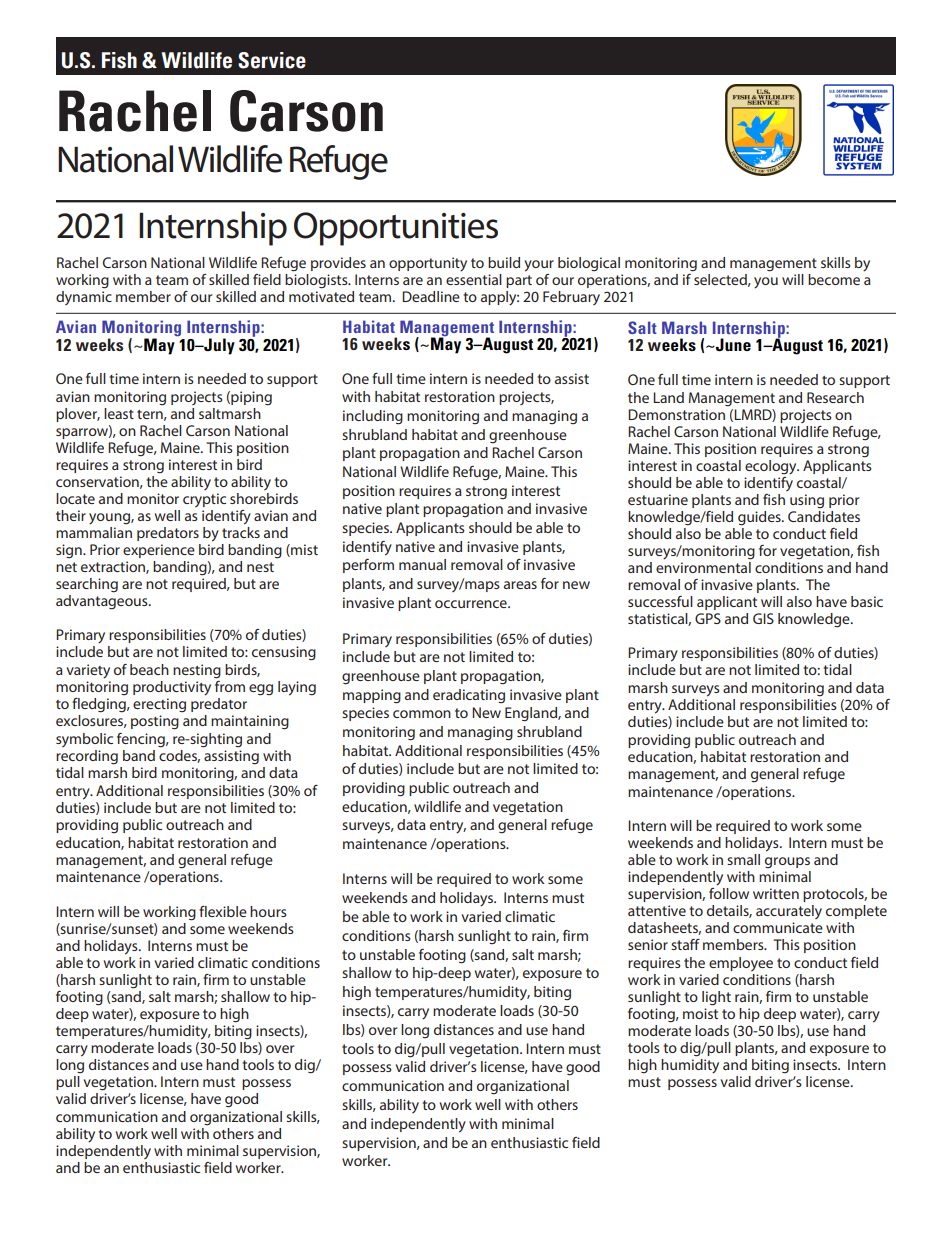 The image size is (952, 1233). I want to click on build, so click(504, 262).
